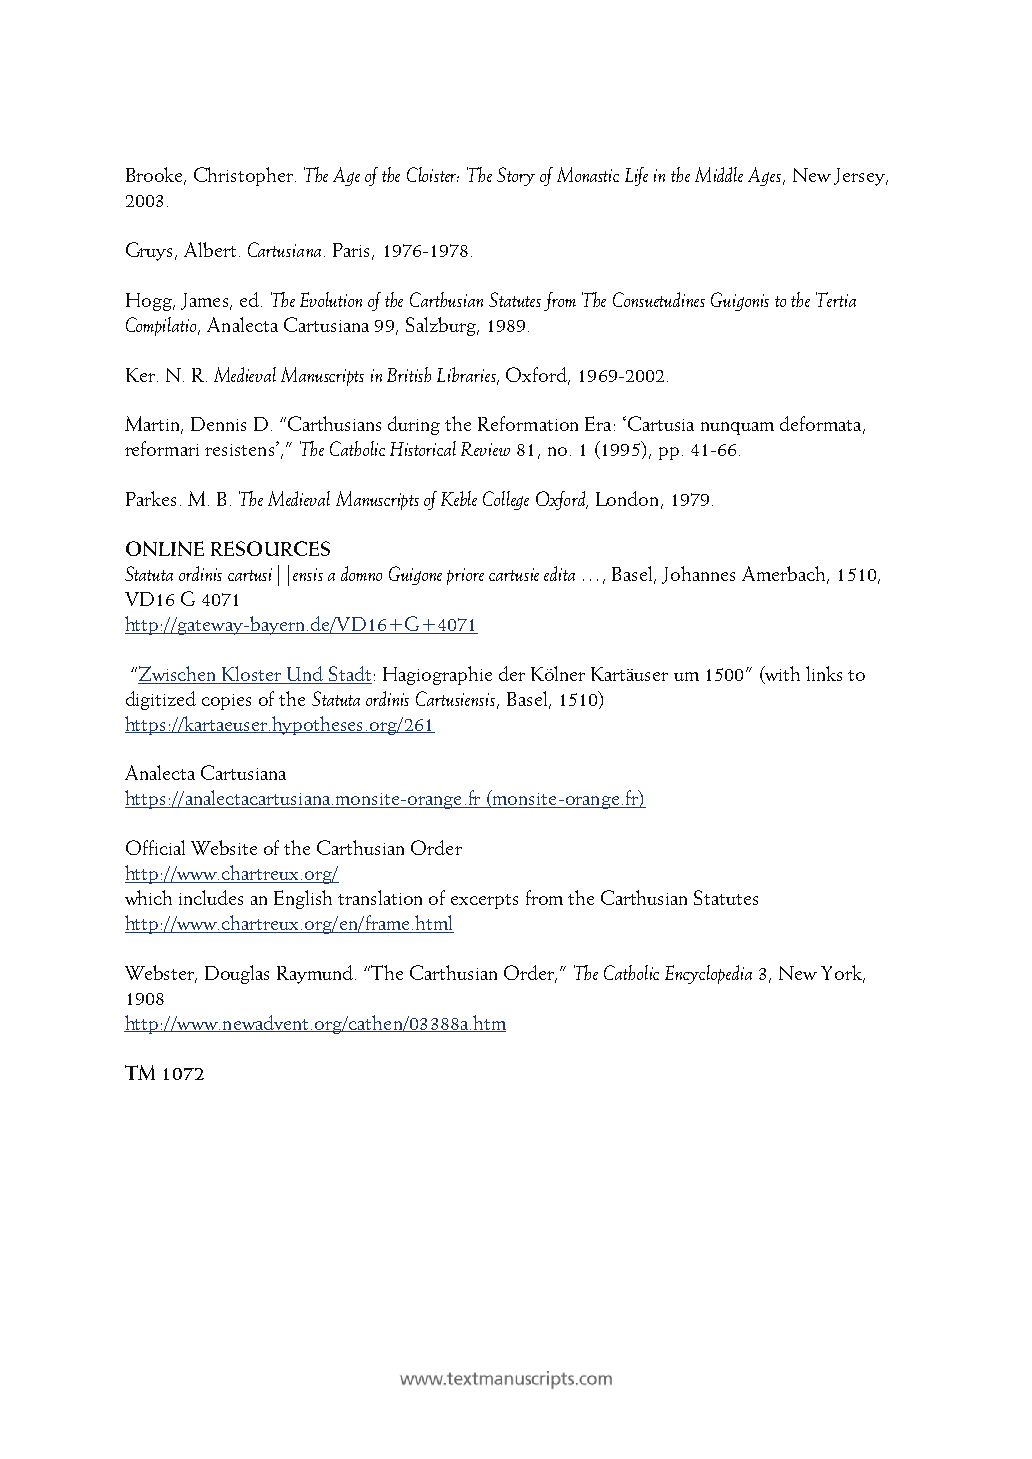 Image resolution: width=1032 pixels, height=1459 pixels. What do you see at coordinates (824, 673) in the page?
I see `links` at bounding box center [824, 673].
